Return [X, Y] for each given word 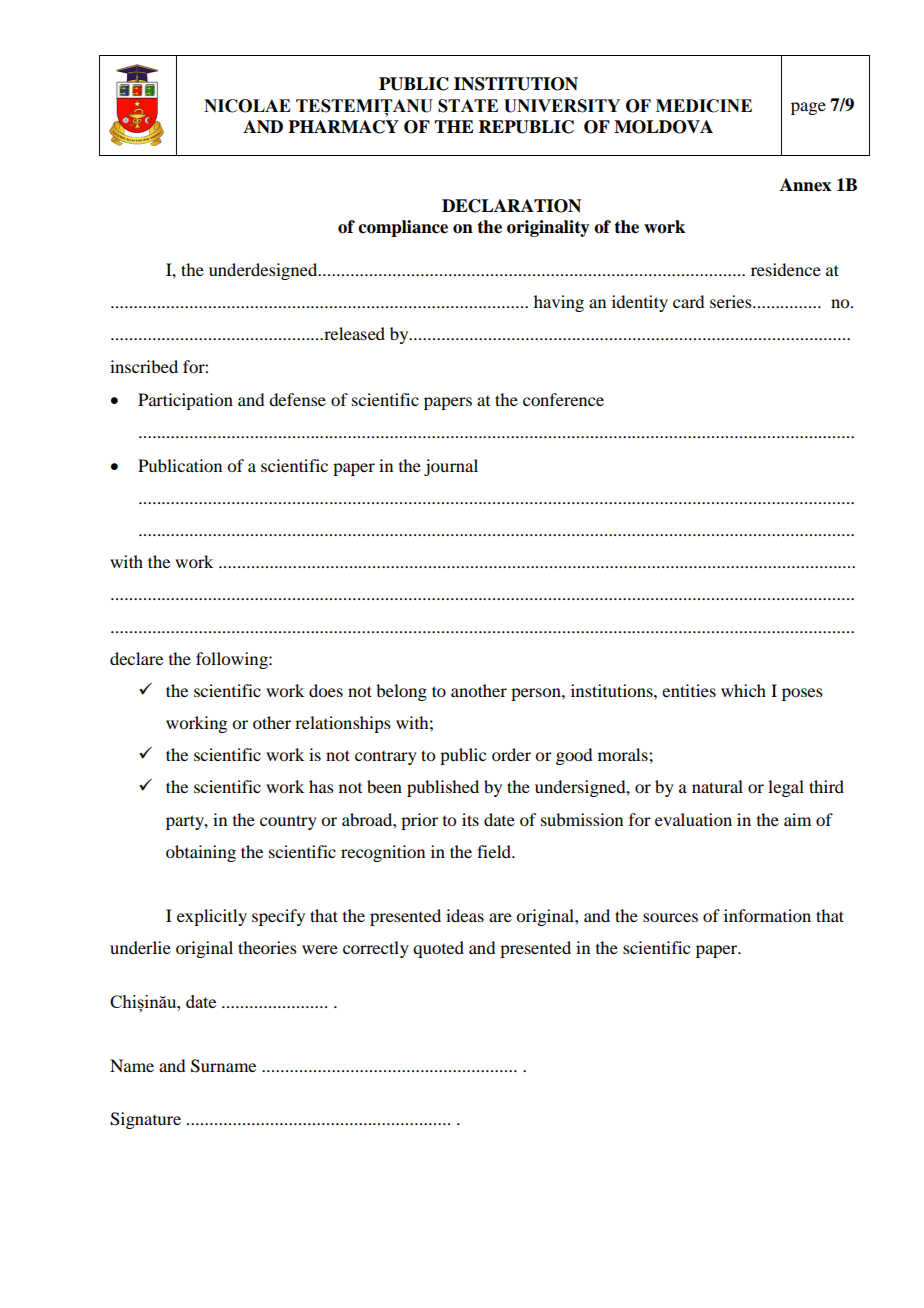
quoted [438, 949]
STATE [468, 106]
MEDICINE [704, 106]
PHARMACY [343, 127]
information [767, 915]
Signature [145, 1120]
